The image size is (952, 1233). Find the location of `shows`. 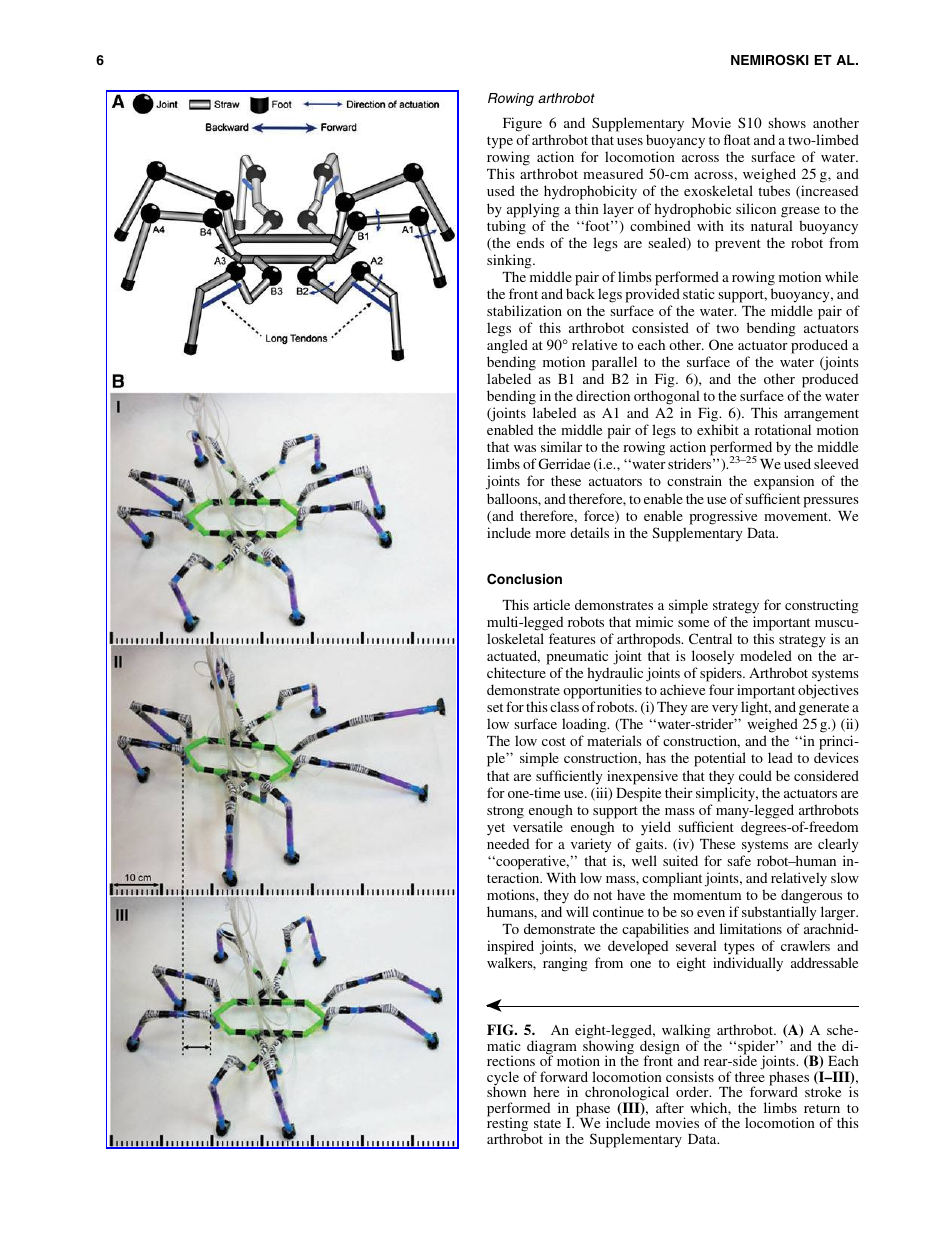

shows is located at coordinates (787, 122).
